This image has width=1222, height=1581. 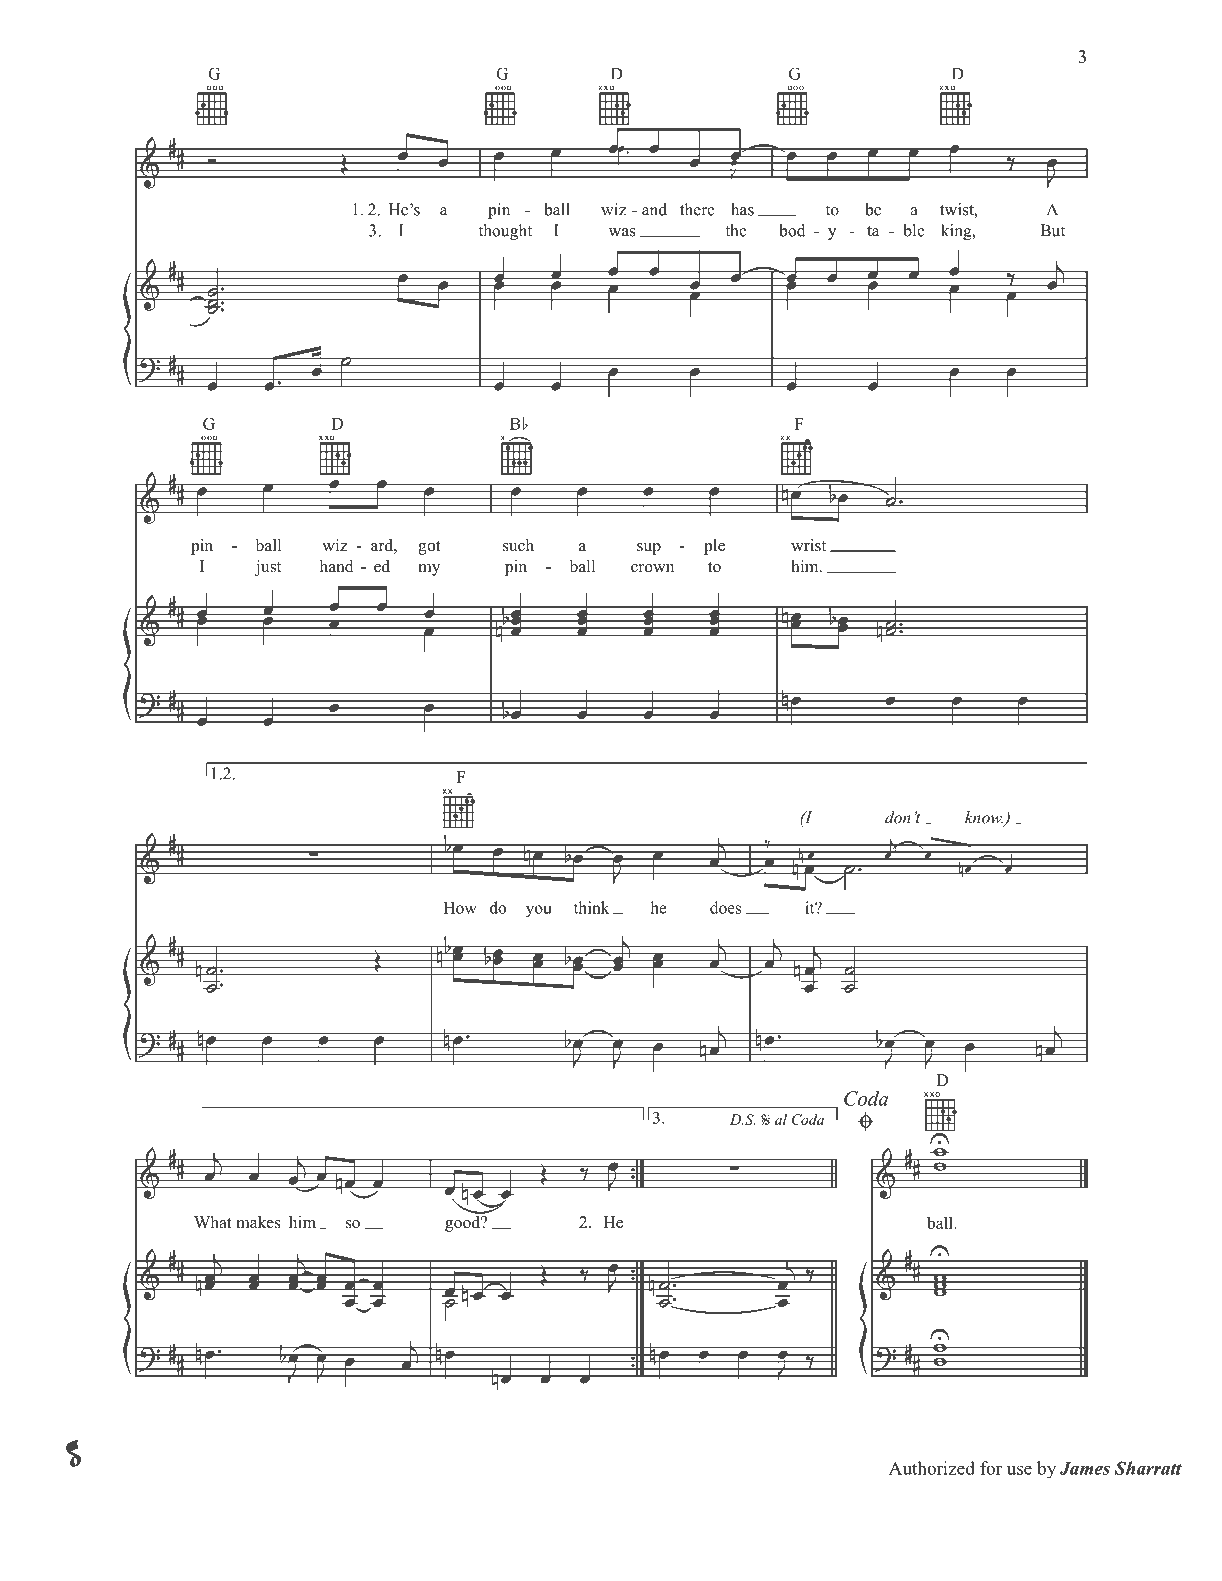 What do you see at coordinates (460, 908) in the image?
I see `How` at bounding box center [460, 908].
